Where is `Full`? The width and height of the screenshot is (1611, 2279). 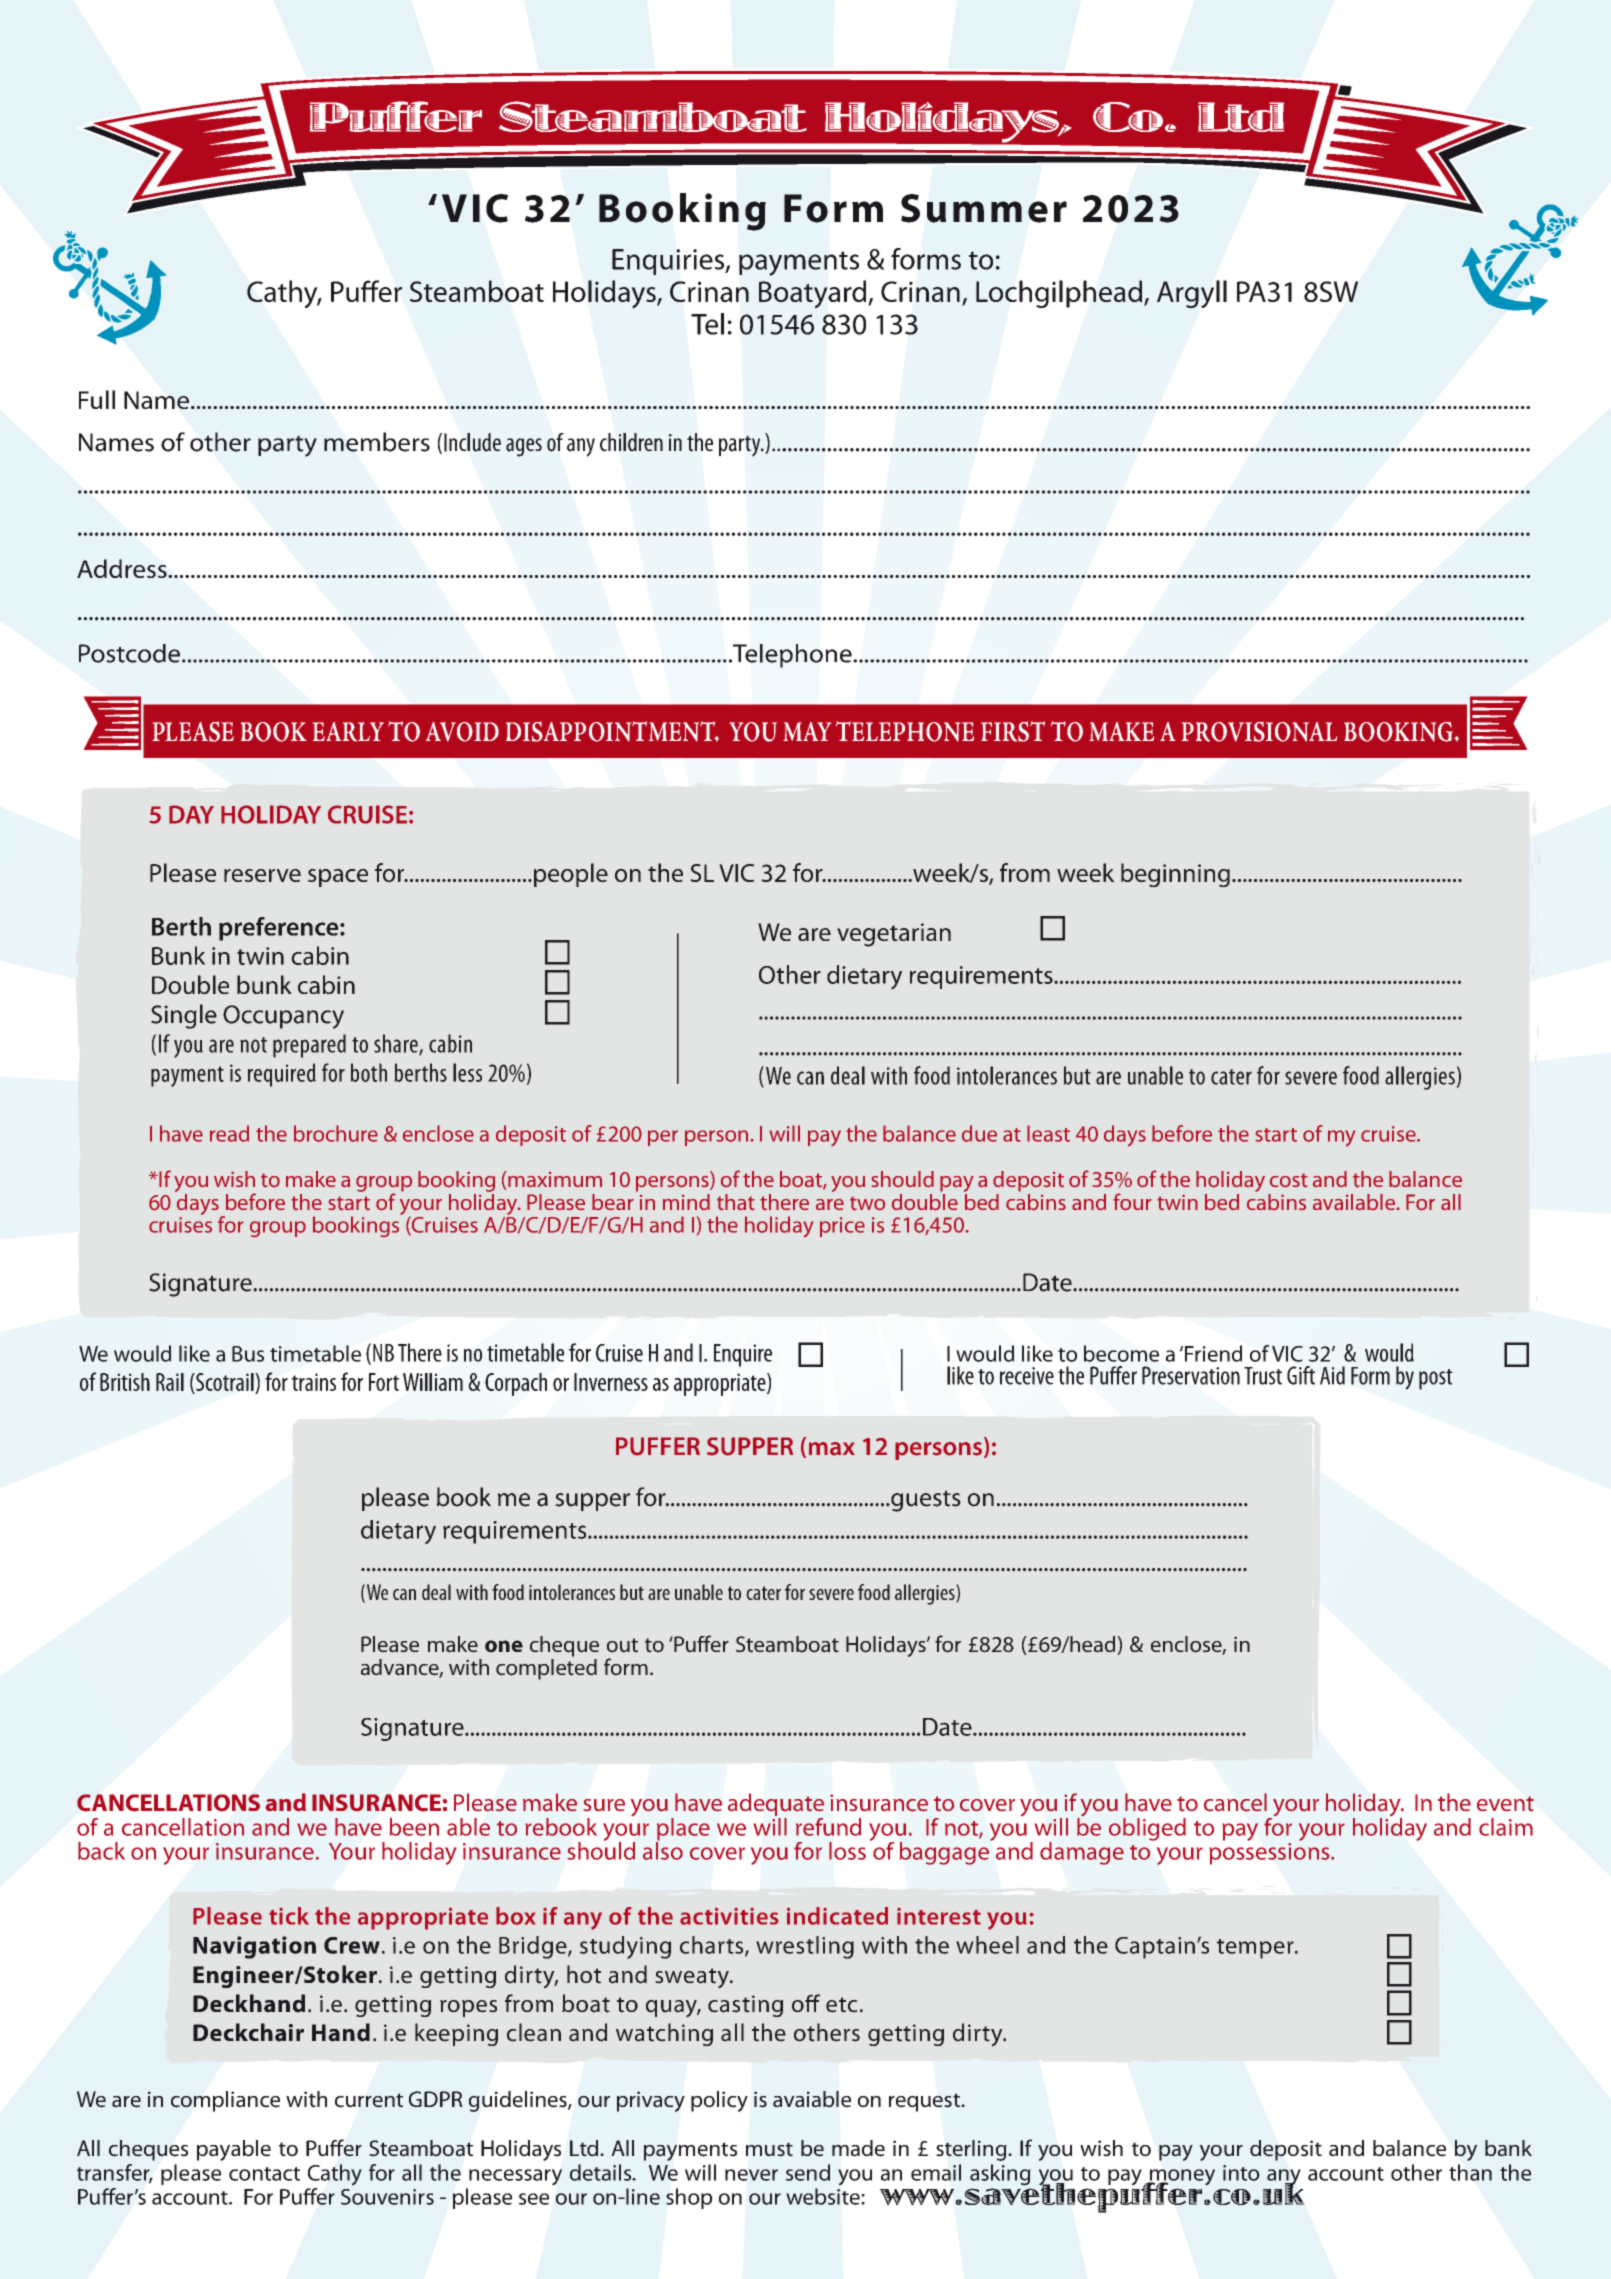
Full is located at coordinates (97, 399).
